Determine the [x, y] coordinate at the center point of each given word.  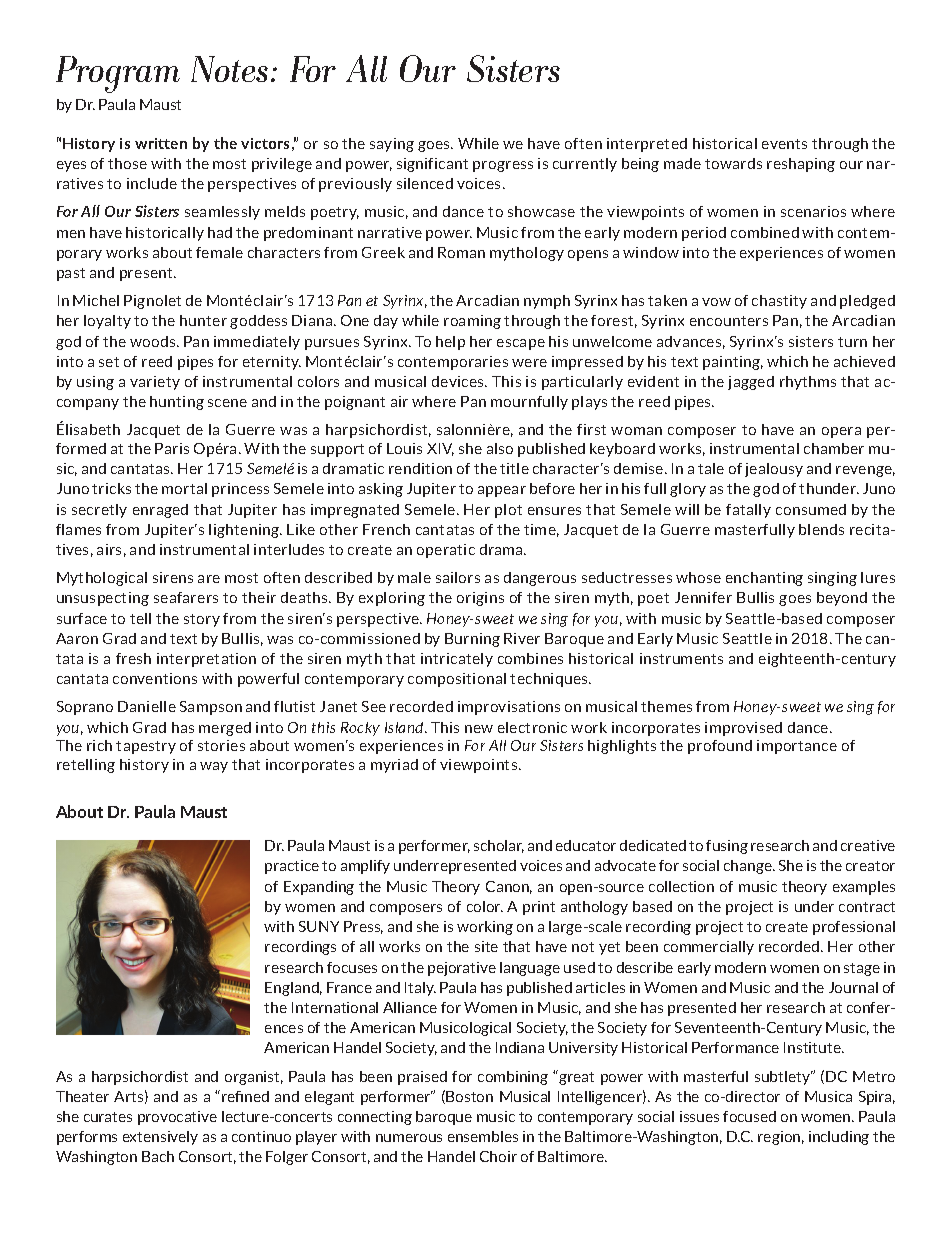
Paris [172, 448]
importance [797, 747]
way [214, 767]
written [161, 143]
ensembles [483, 1136]
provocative [177, 1118]
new [479, 729]
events [784, 144]
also [500, 448]
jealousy [774, 470]
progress [503, 166]
